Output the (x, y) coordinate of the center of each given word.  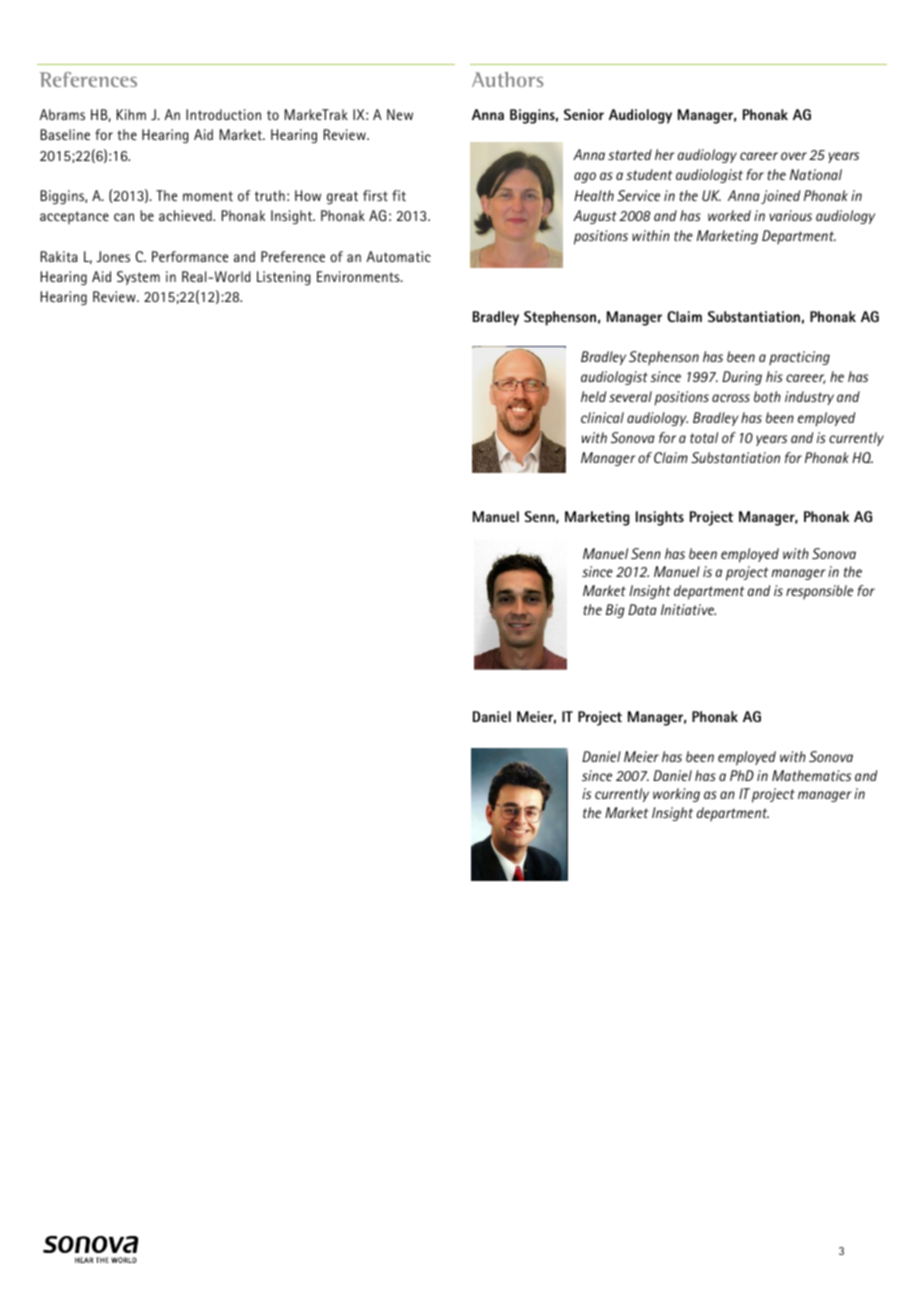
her (665, 154)
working (676, 795)
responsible (819, 592)
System (138, 278)
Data (642, 609)
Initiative (688, 609)
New (400, 114)
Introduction (223, 114)
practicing (799, 358)
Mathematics (811, 775)
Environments (359, 276)
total (704, 437)
